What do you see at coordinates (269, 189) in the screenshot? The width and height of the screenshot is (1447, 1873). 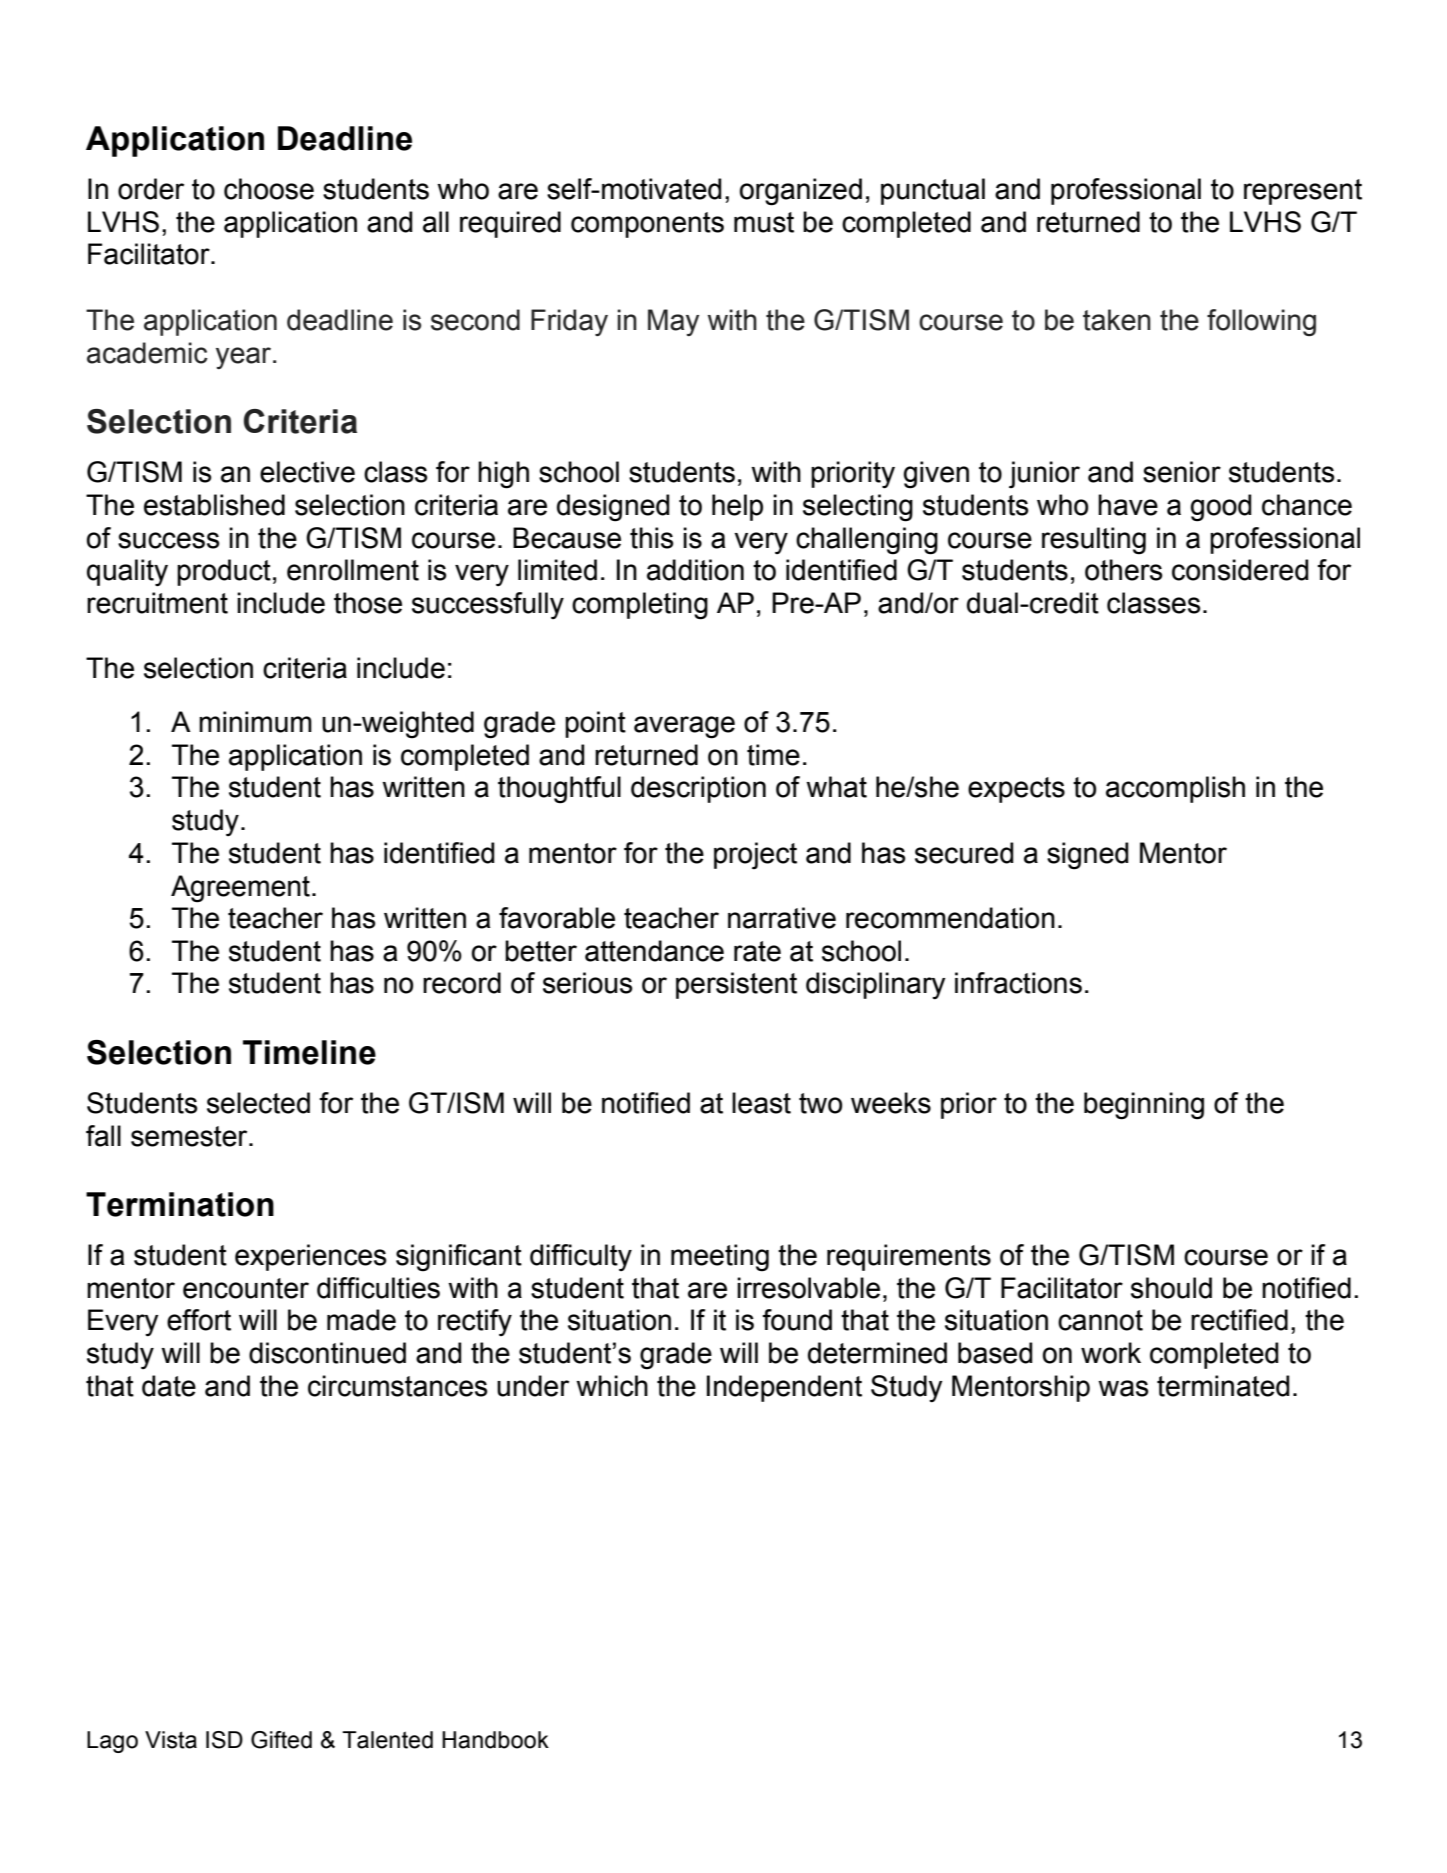 I see `choose` at bounding box center [269, 189].
